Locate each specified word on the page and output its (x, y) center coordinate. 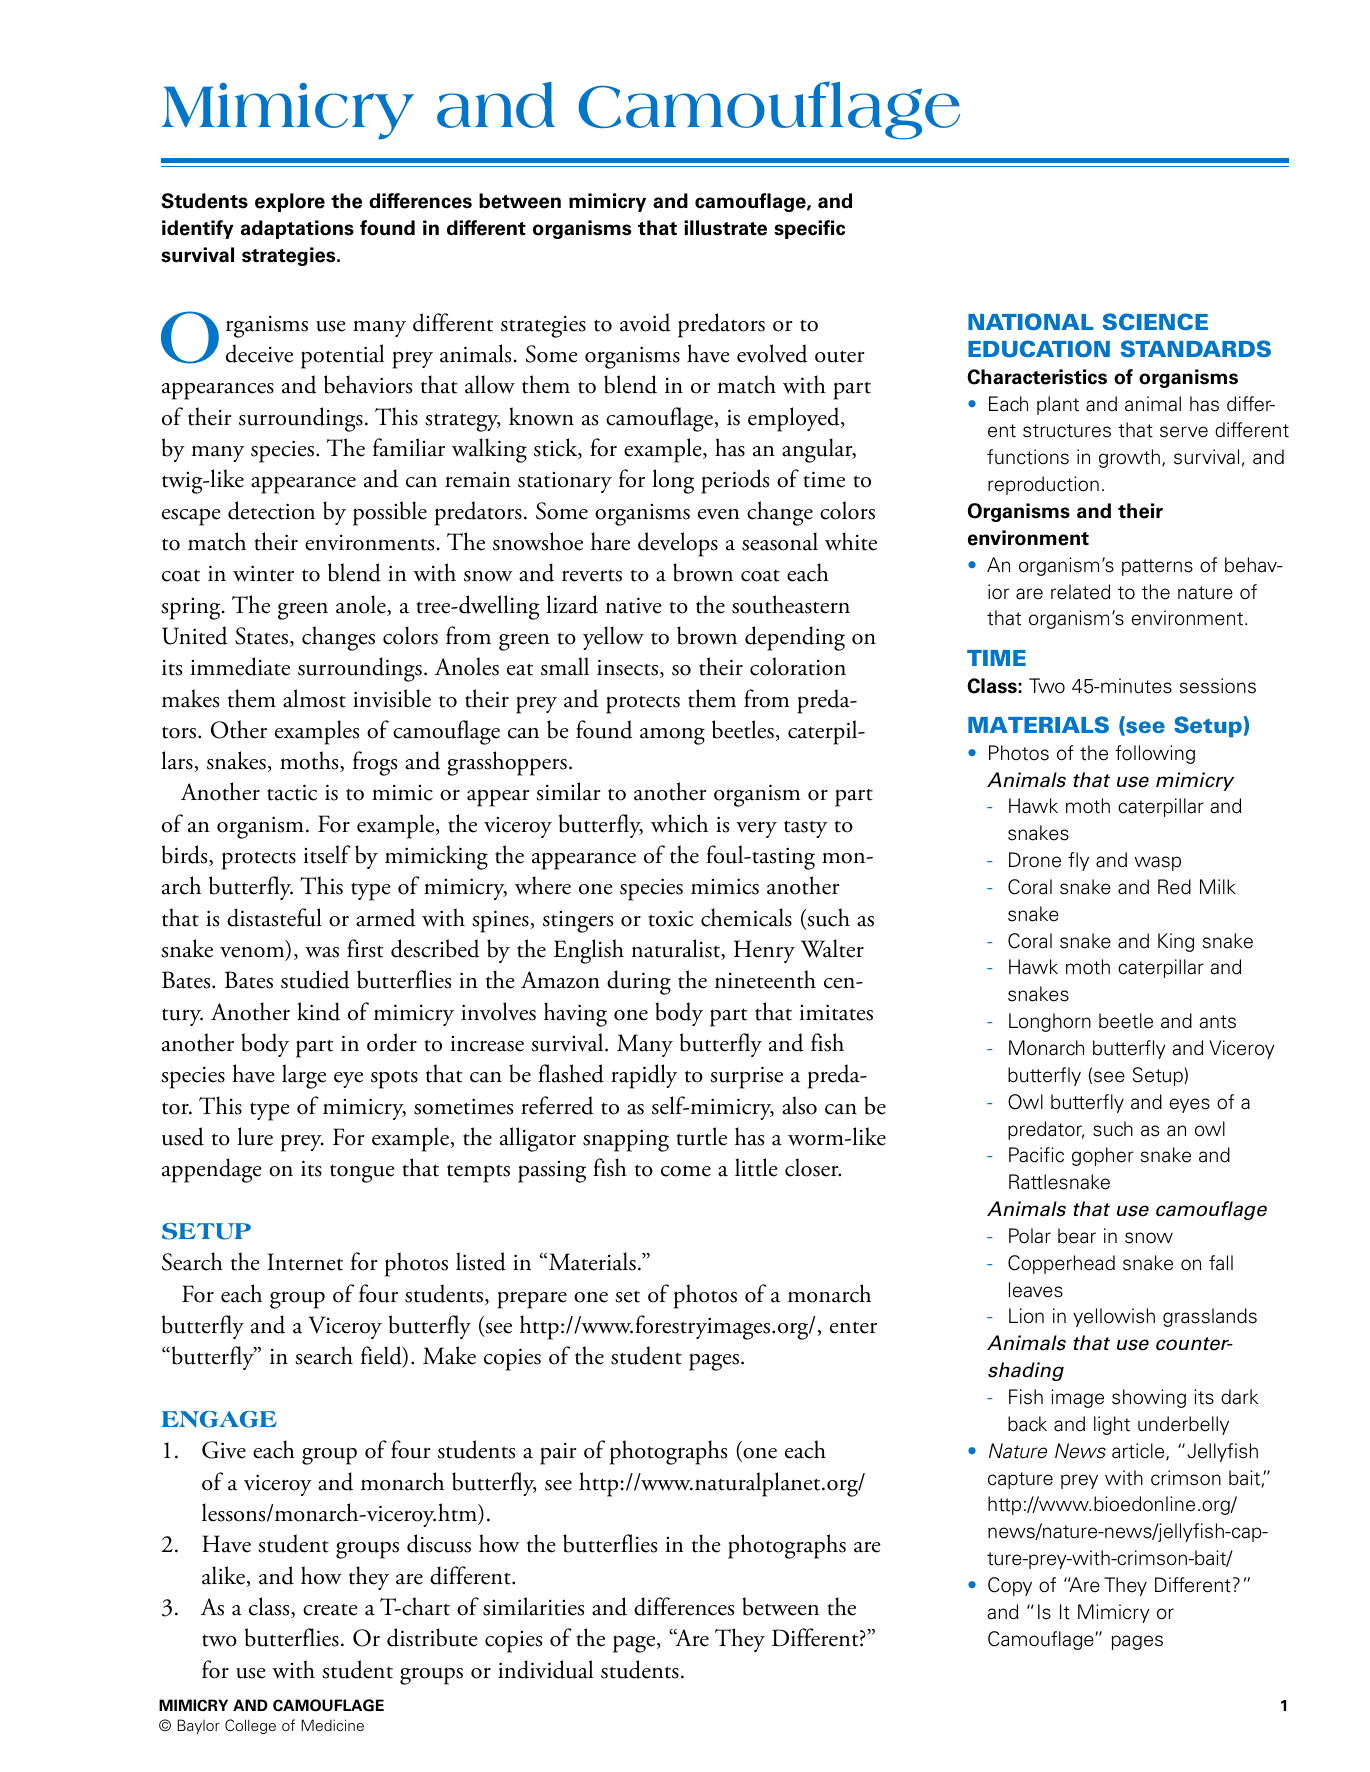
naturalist (677, 949)
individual (545, 1669)
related (1080, 592)
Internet (305, 1262)
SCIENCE (1155, 321)
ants (1217, 1022)
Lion (1026, 1316)
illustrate (725, 228)
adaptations (297, 229)
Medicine (332, 1725)
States (261, 636)
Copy (1010, 1586)
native (634, 605)
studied (315, 979)
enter (853, 1327)
